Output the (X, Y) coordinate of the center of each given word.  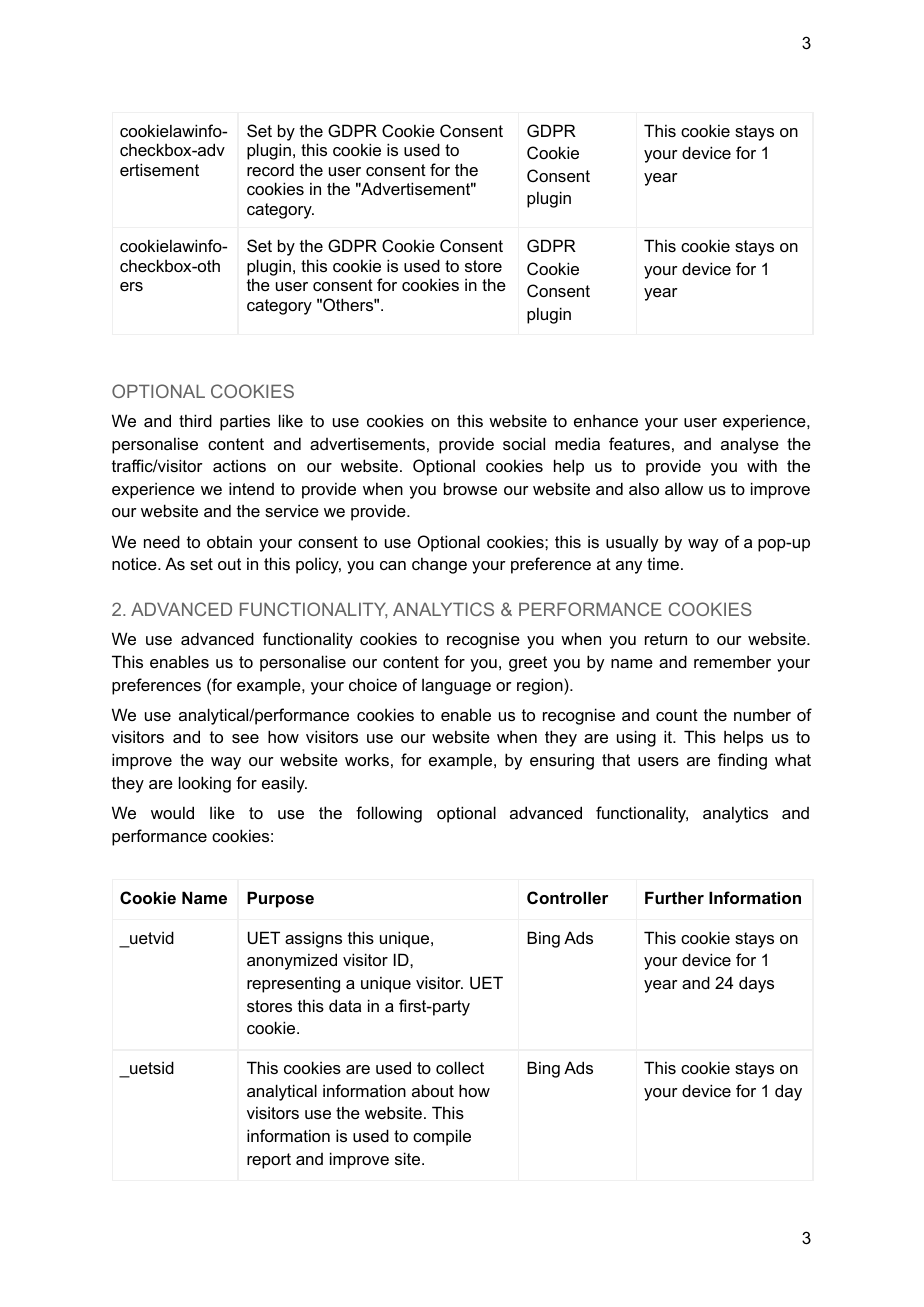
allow (684, 488)
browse (470, 488)
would (172, 812)
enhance (606, 420)
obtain (229, 541)
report (269, 1161)
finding (742, 761)
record (270, 169)
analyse (750, 445)
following (389, 814)
